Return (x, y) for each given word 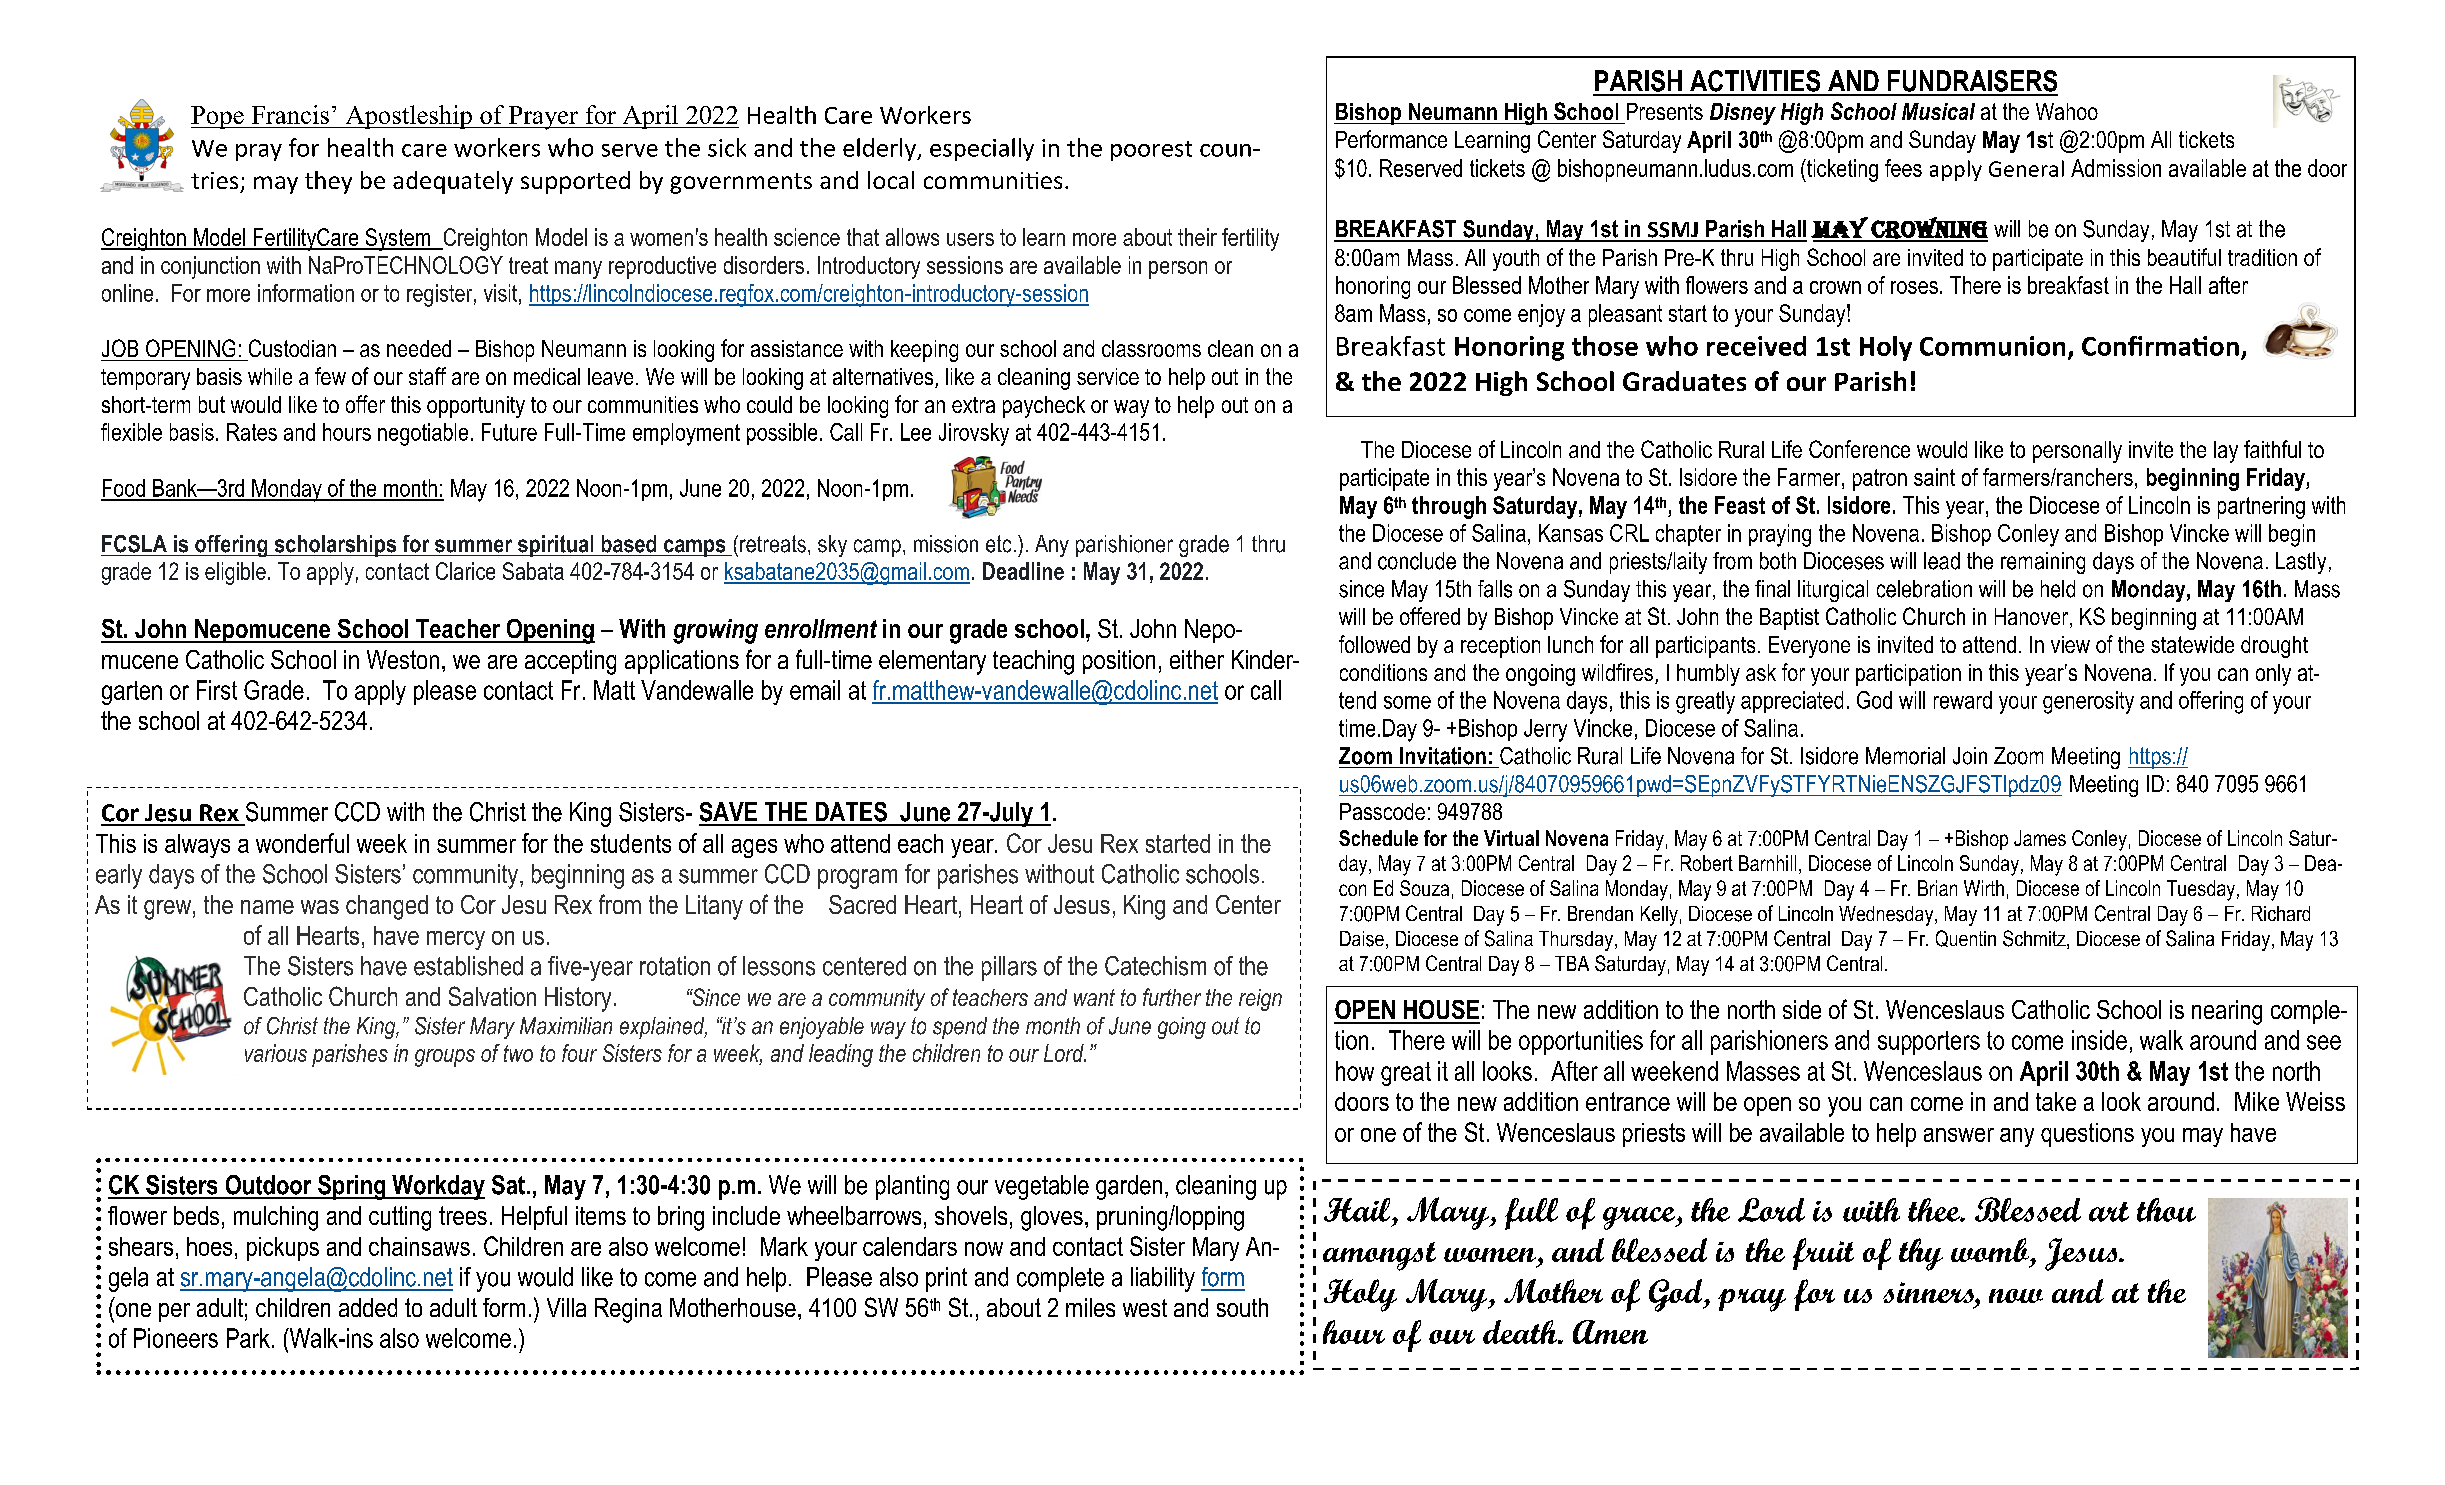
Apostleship (409, 117)
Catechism (1155, 966)
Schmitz (2035, 939)
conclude (1417, 561)
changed (387, 907)
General (2026, 168)
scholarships (335, 546)
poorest (1151, 151)
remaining (2043, 563)
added (368, 1307)
